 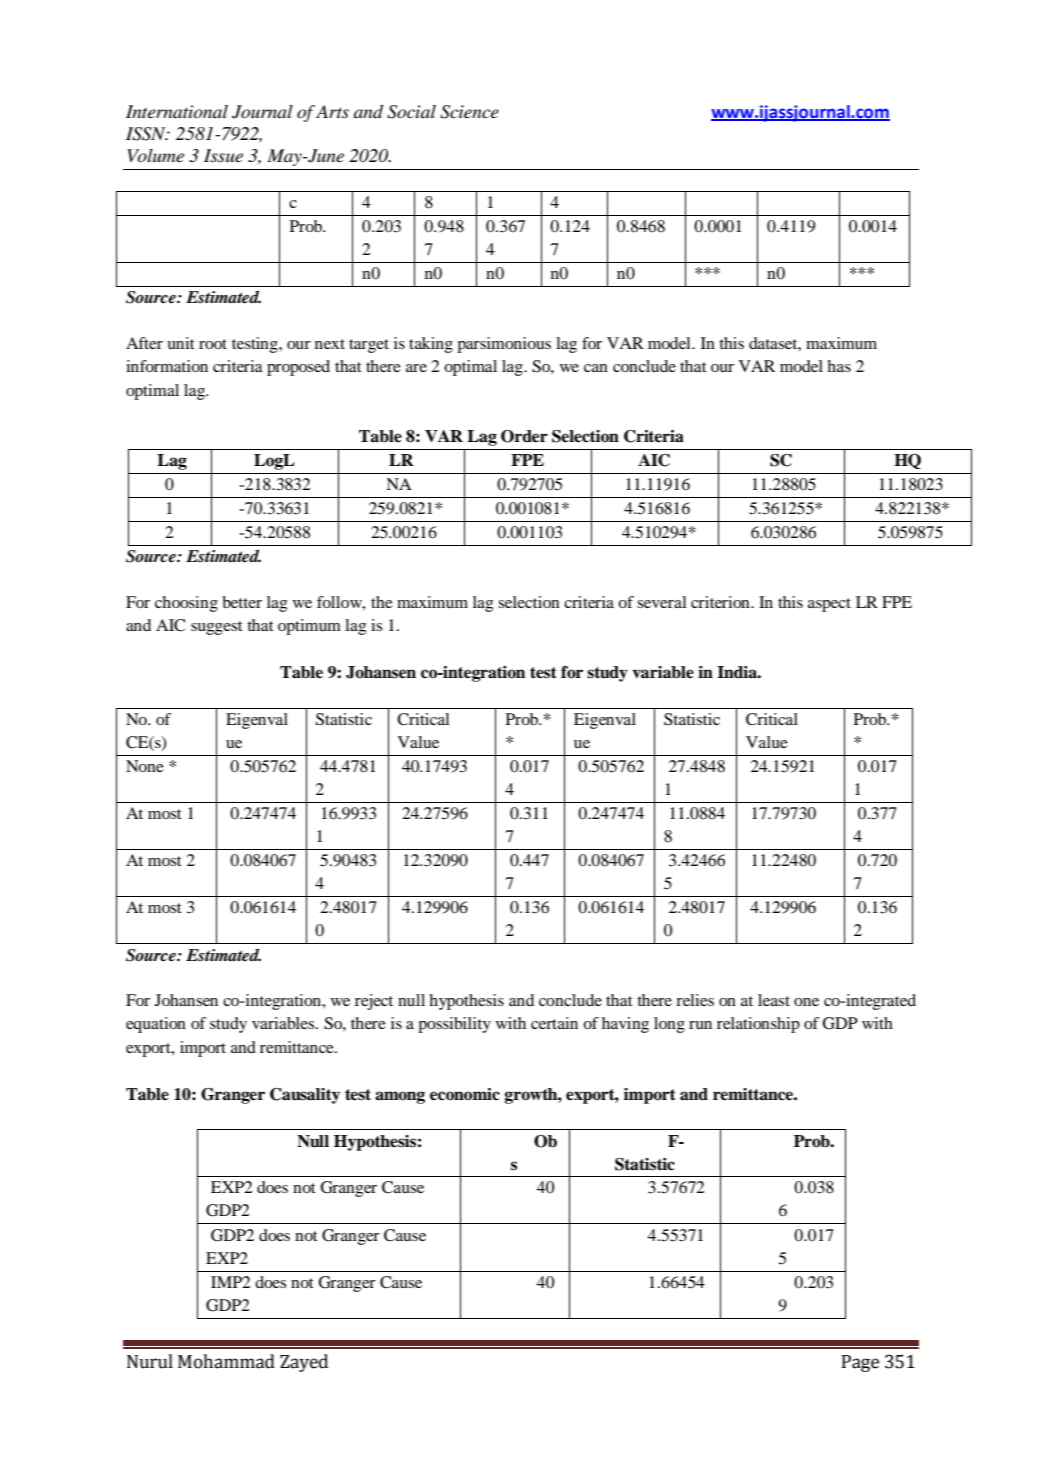 I want to click on aspect, so click(x=829, y=605).
